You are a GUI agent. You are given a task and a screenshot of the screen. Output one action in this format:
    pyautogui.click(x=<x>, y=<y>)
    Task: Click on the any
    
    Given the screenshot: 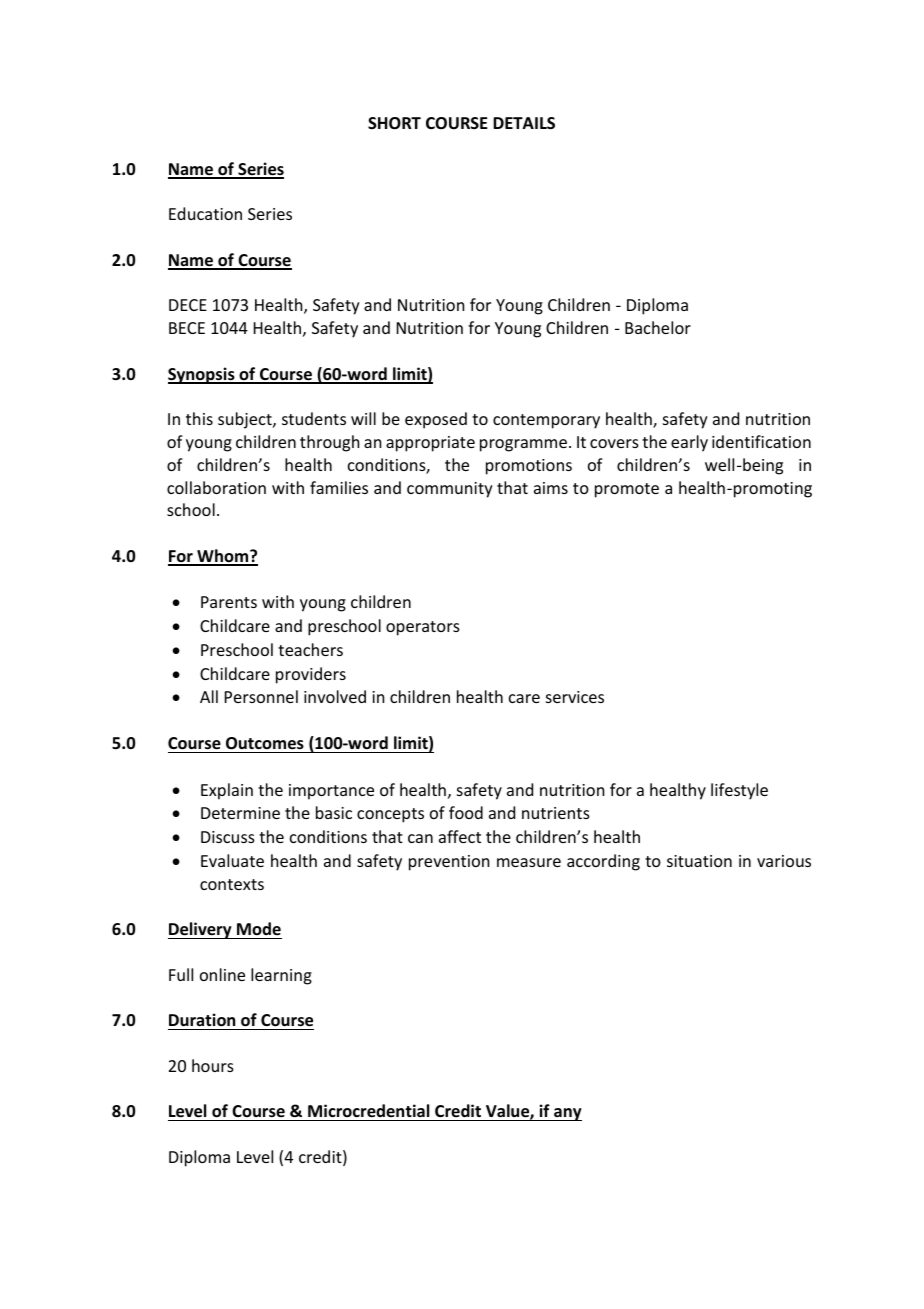 What is the action you would take?
    pyautogui.click(x=567, y=1114)
